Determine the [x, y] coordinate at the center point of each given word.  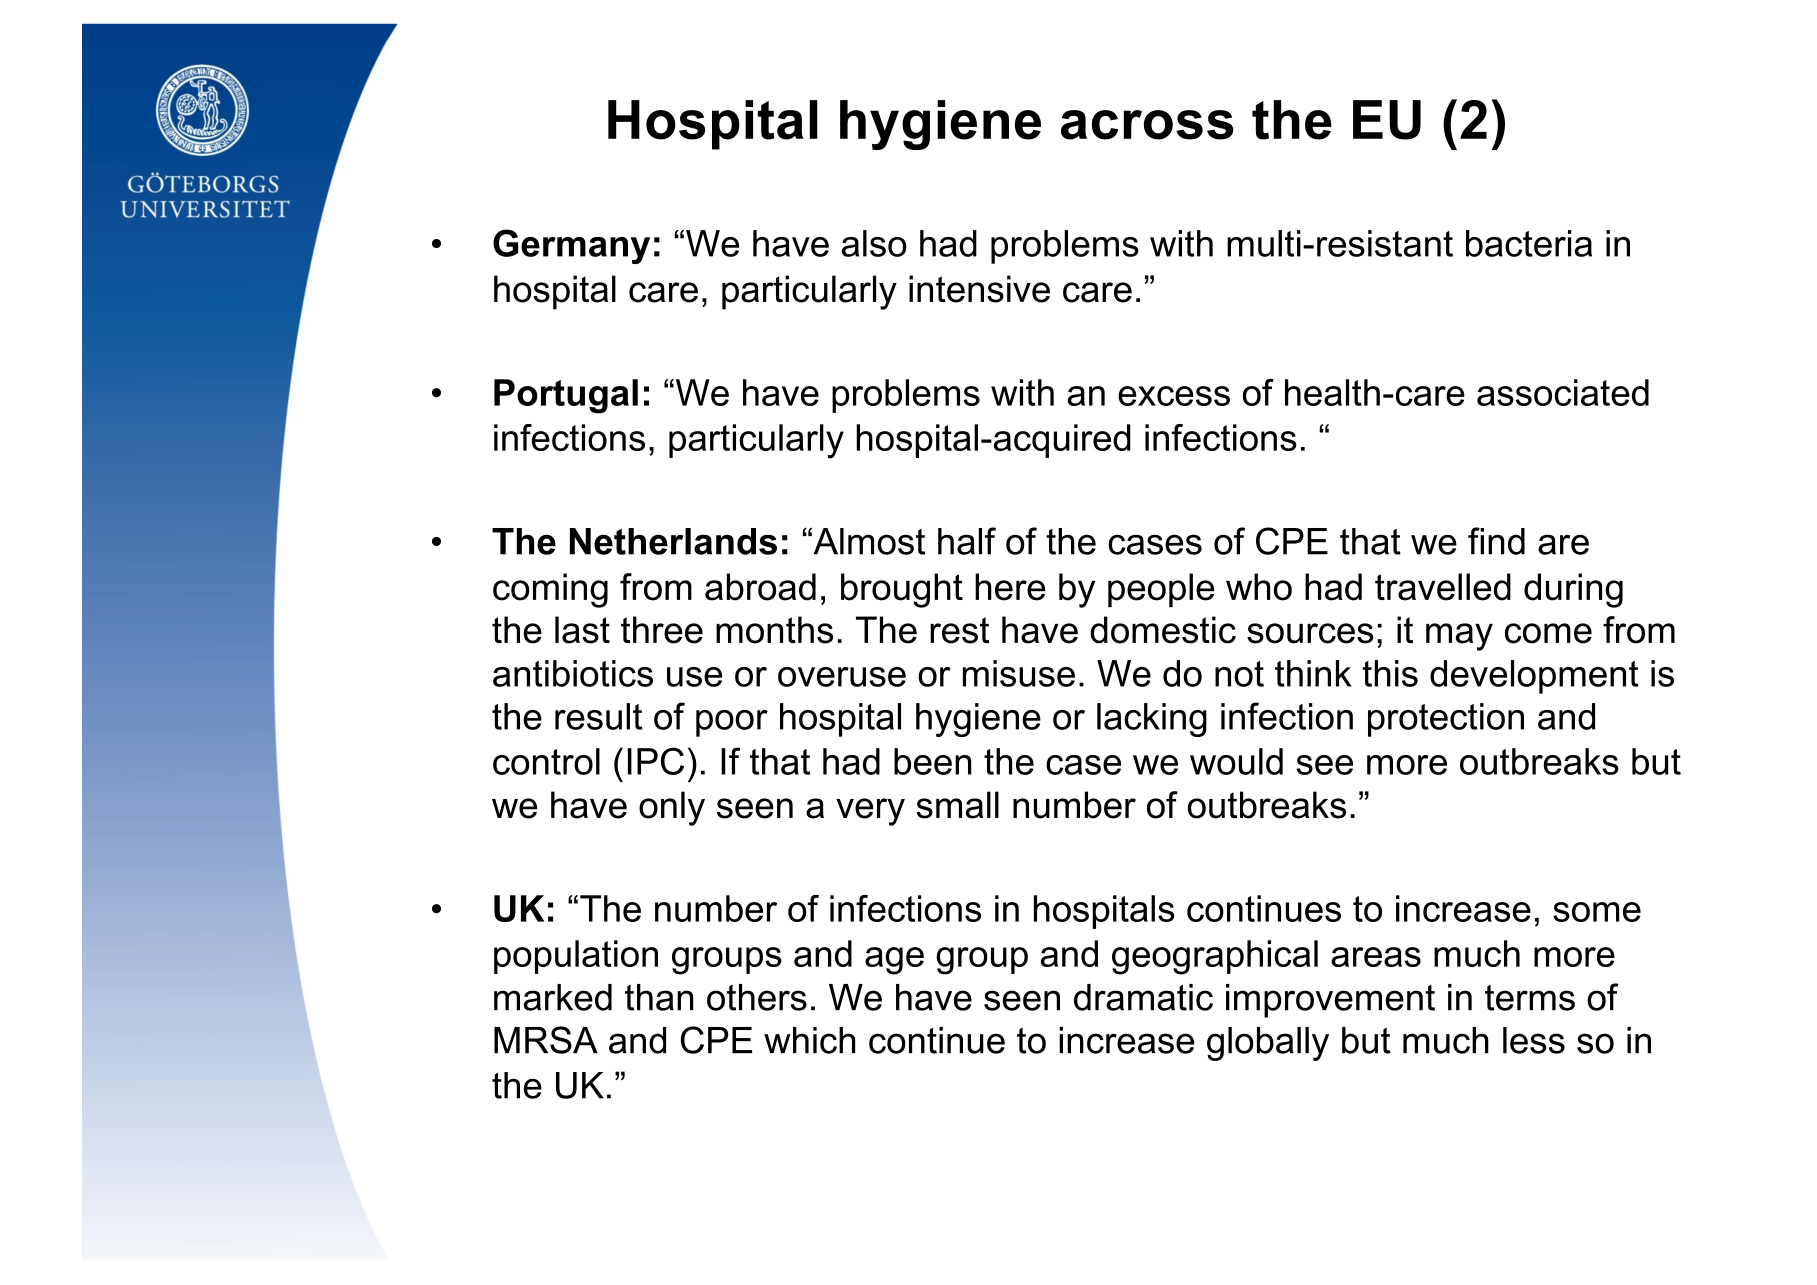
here [1010, 587]
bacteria [1529, 243]
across [1147, 125]
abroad [760, 587]
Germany [571, 246]
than [659, 997]
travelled [1443, 587]
